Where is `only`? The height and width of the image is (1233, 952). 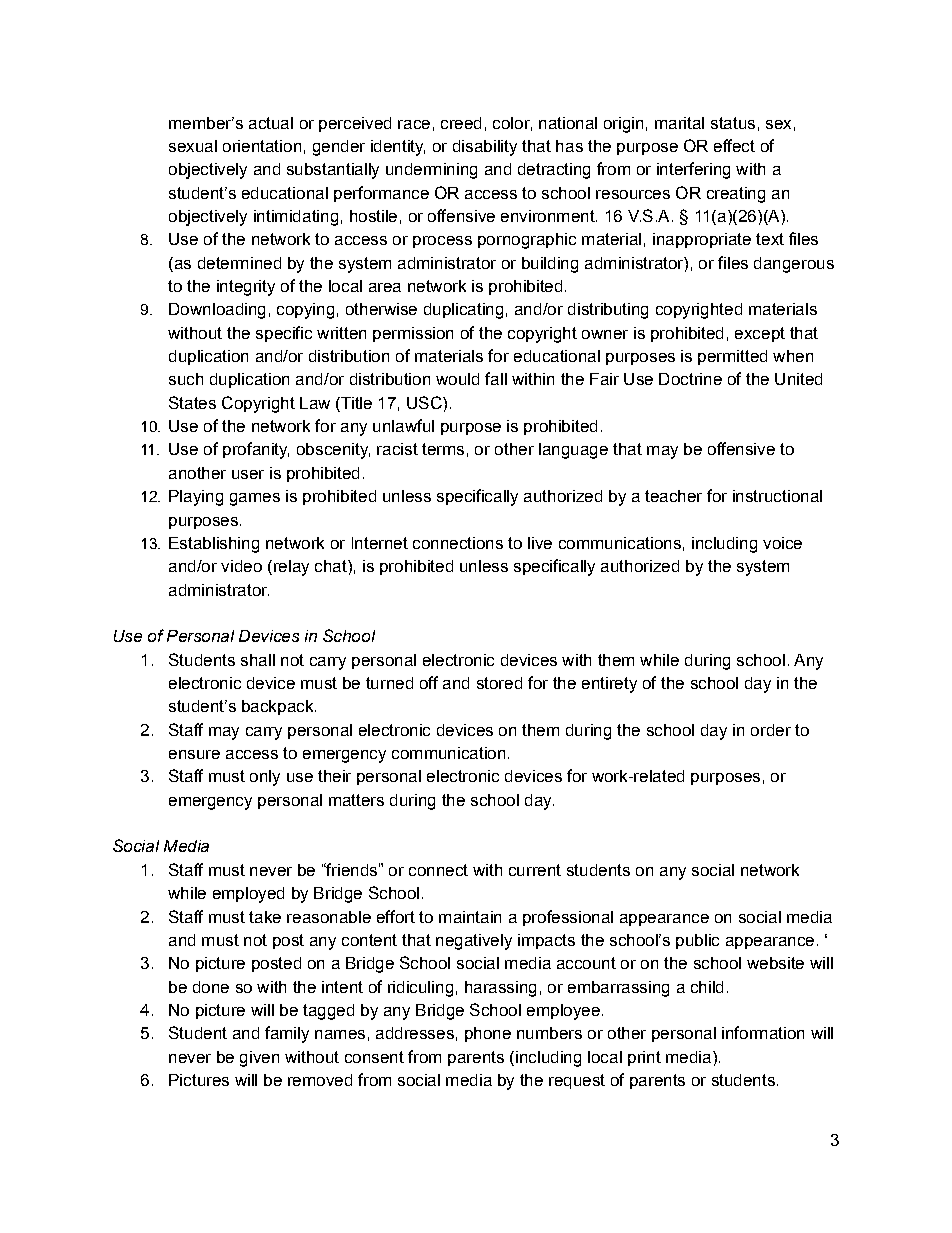 only is located at coordinates (265, 778).
